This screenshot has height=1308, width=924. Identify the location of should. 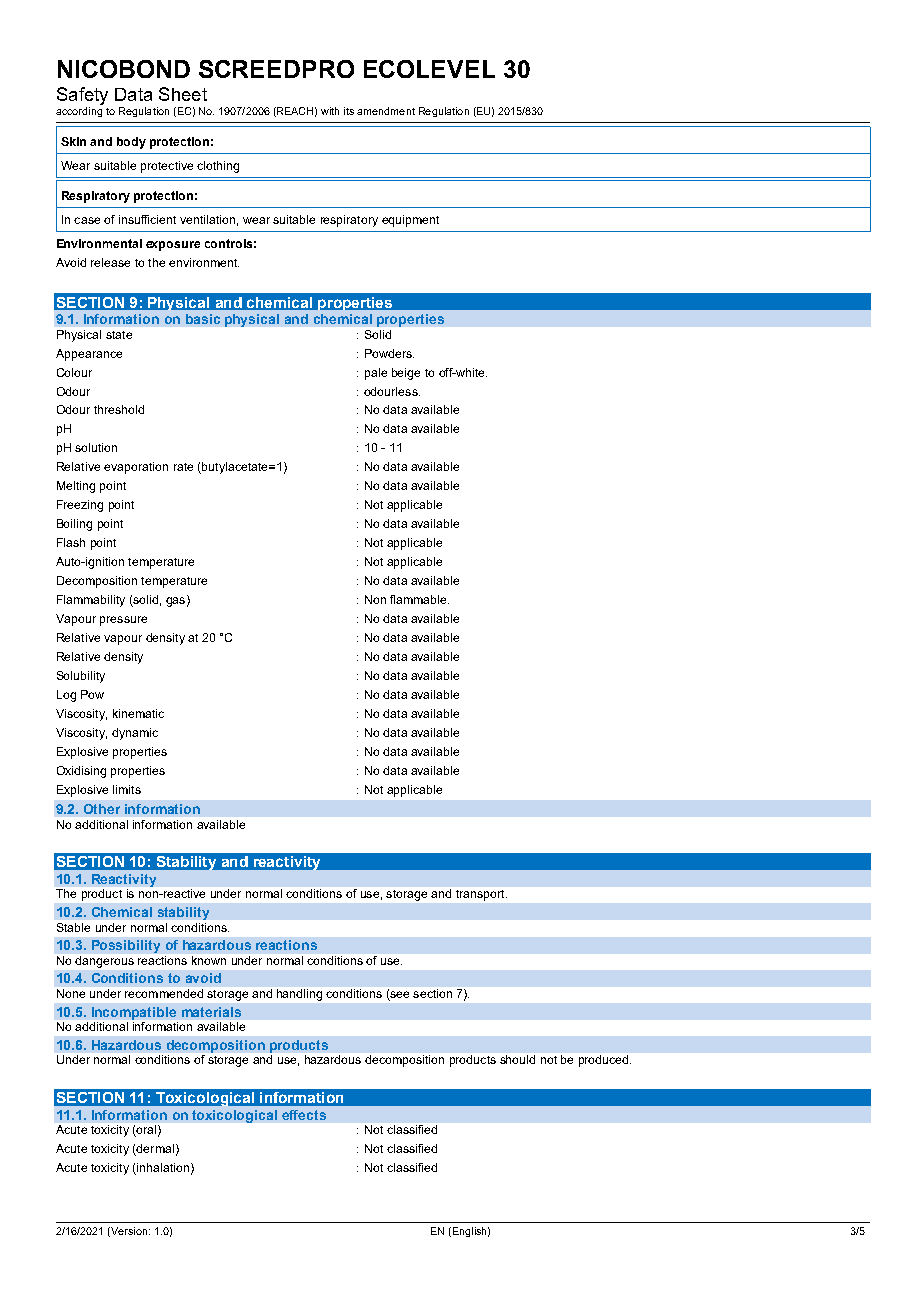
(517, 1059).
